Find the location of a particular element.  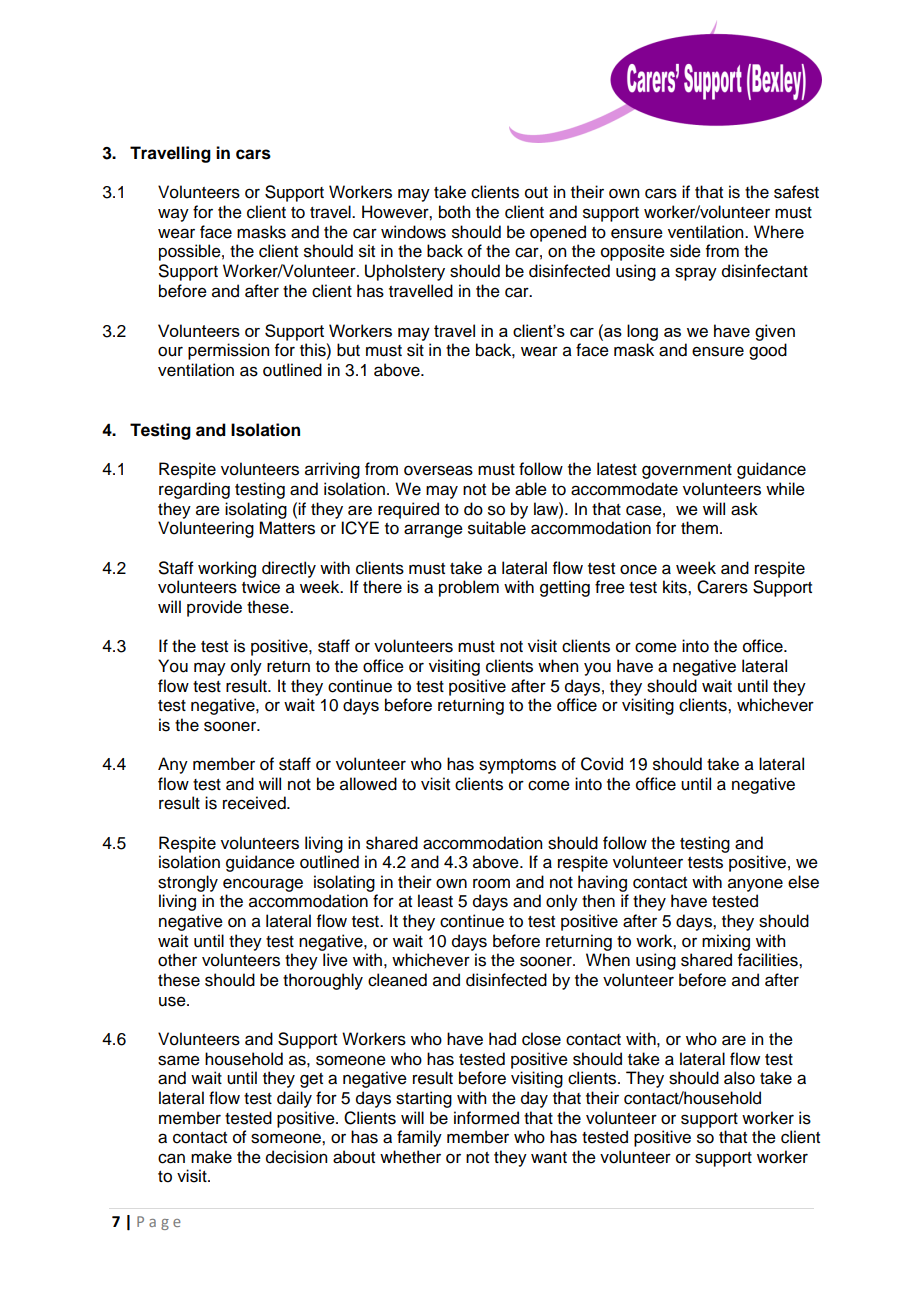

received is located at coordinates (255, 803).
